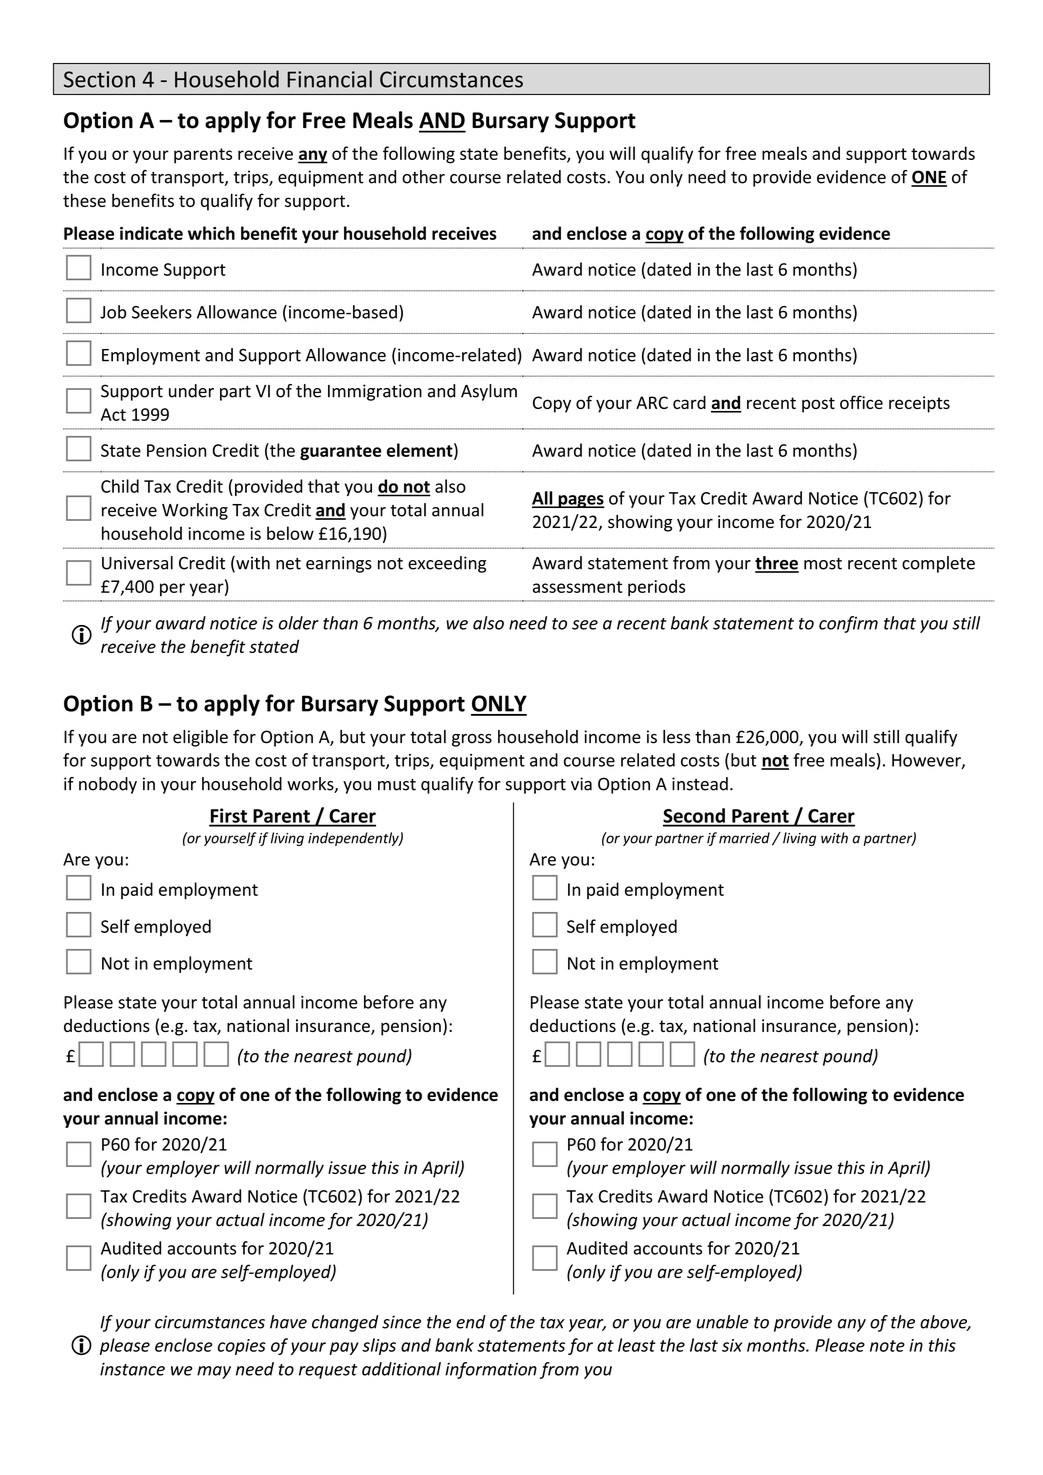 The width and height of the document is (1043, 1475). Describe the element at coordinates (861, 402) in the document. I see `office` at that location.
